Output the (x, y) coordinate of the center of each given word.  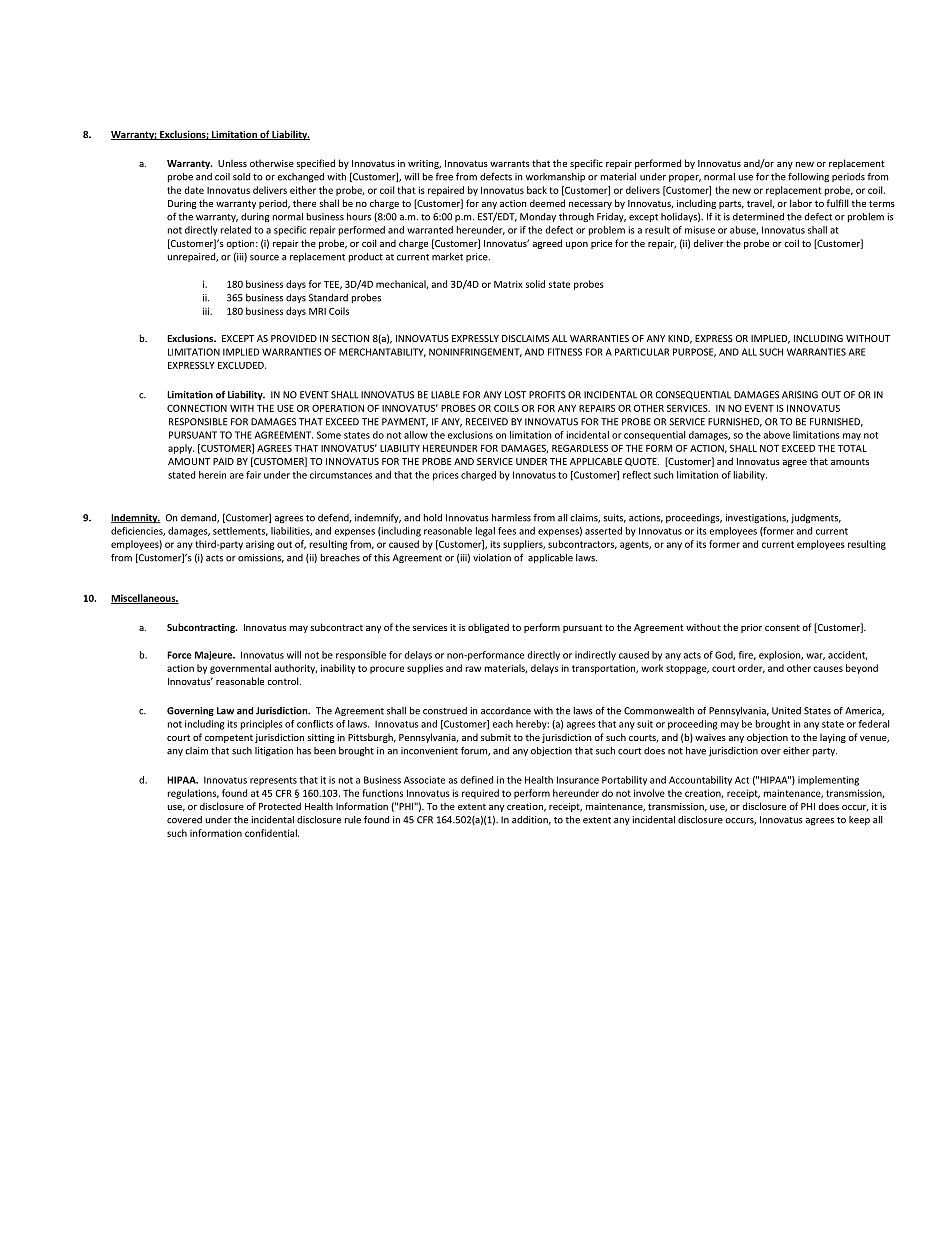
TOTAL (852, 448)
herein (212, 475)
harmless (511, 518)
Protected (280, 806)
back (537, 190)
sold (241, 177)
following (808, 177)
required (480, 794)
